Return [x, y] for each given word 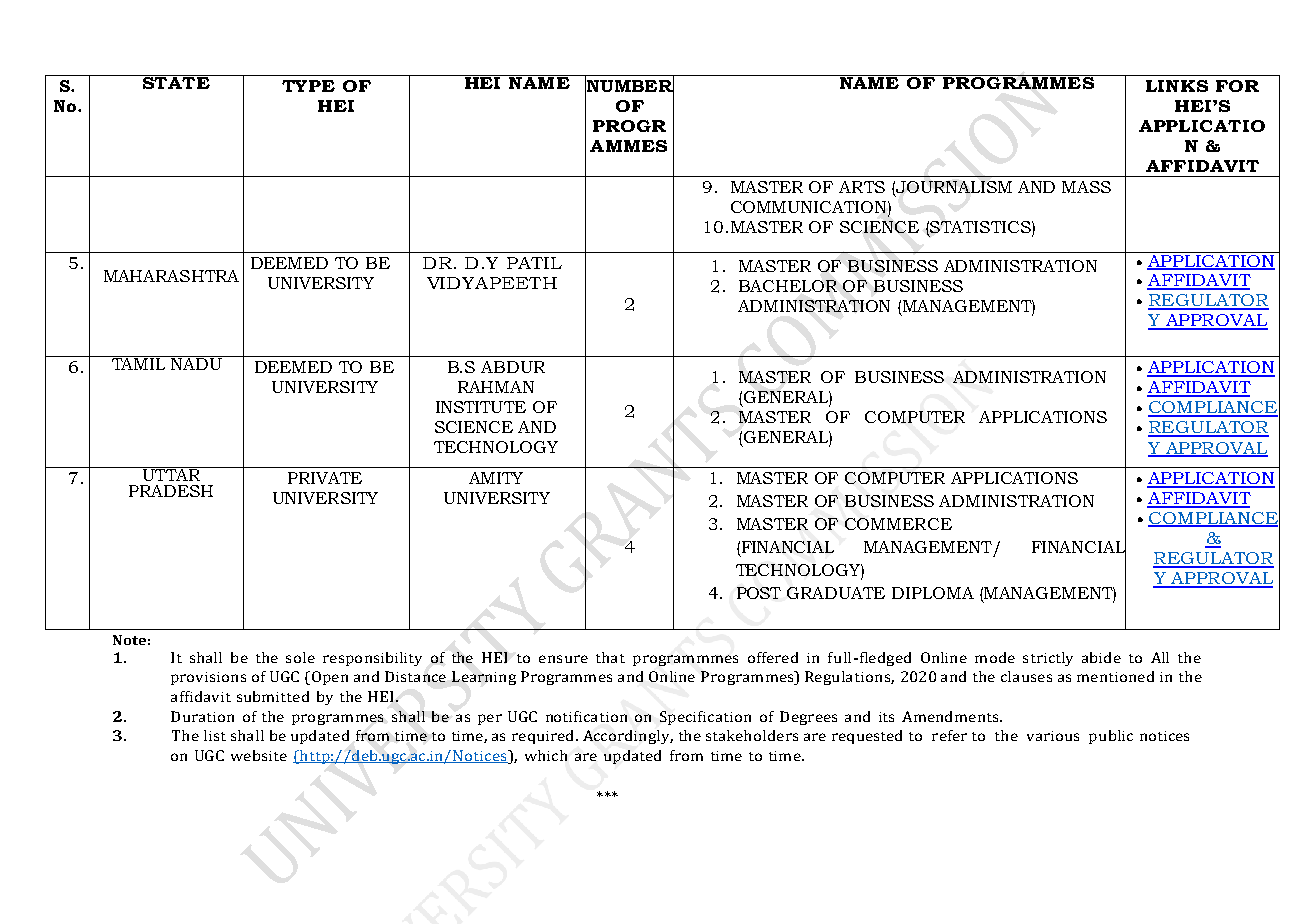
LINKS [1177, 86]
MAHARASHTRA [171, 276]
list [215, 735]
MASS [1086, 187]
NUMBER [629, 86]
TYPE [308, 86]
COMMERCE [898, 524]
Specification [705, 718]
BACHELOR [788, 286]
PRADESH [171, 491]
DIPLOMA [933, 593]
